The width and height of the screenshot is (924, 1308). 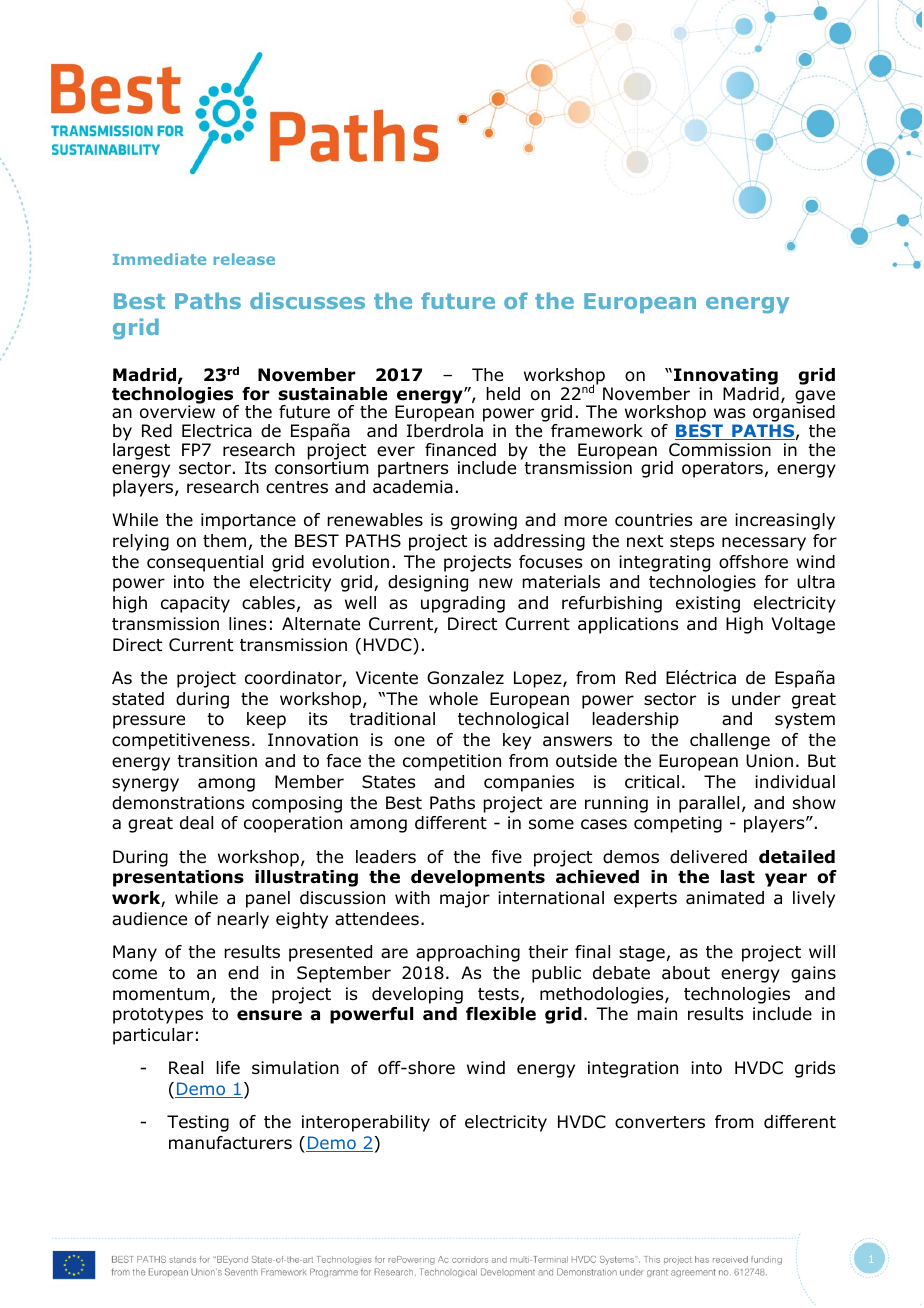 What do you see at coordinates (503, 394) in the screenshot?
I see `held` at bounding box center [503, 394].
